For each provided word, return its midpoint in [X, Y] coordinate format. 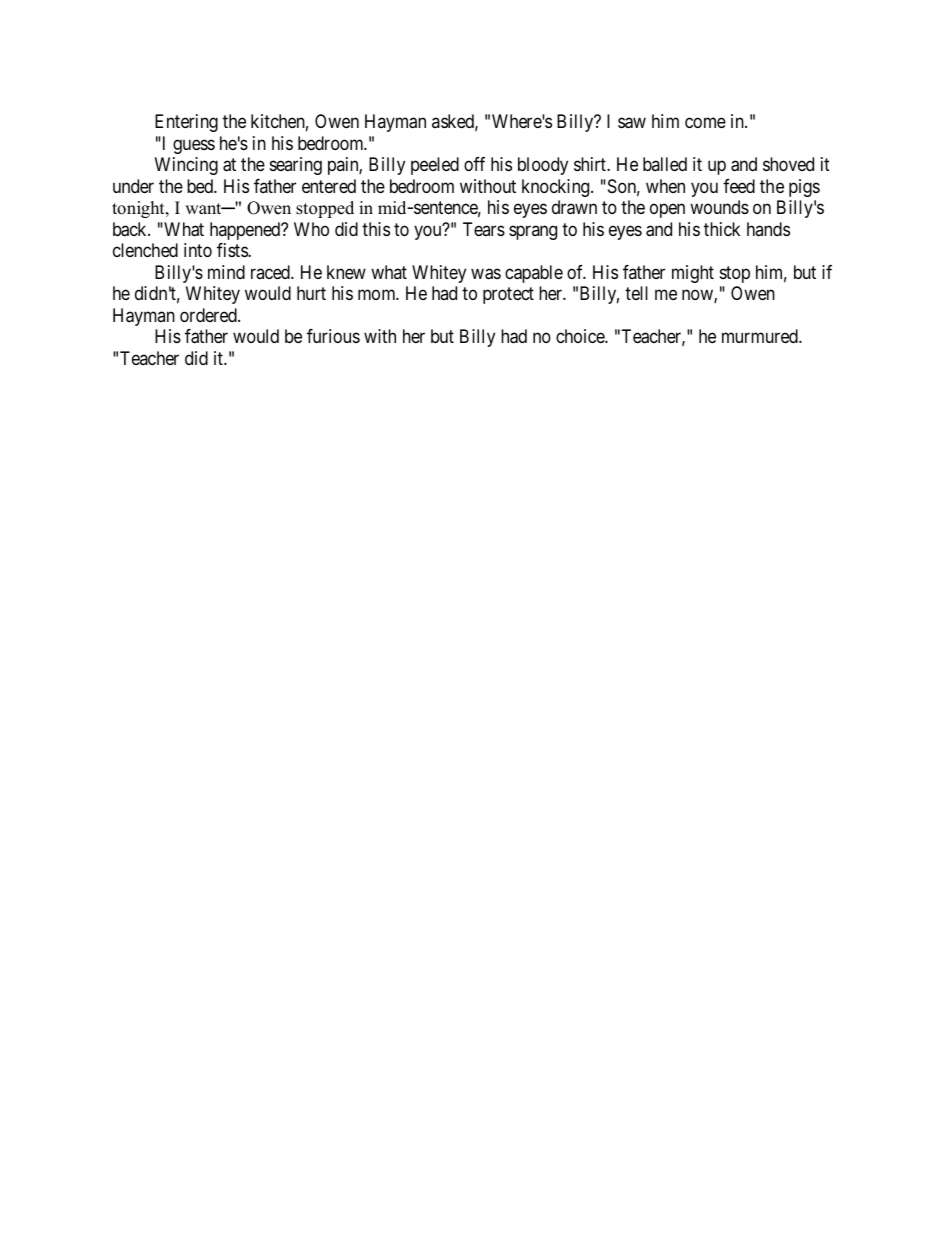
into [198, 250]
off [474, 164]
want [204, 208]
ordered [209, 315]
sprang [533, 232]
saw [632, 123]
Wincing [186, 166]
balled [665, 164]
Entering [186, 123]
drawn [574, 207]
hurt [311, 293]
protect [508, 296]
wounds [719, 207]
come [705, 123]
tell [636, 293]
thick [722, 229]
